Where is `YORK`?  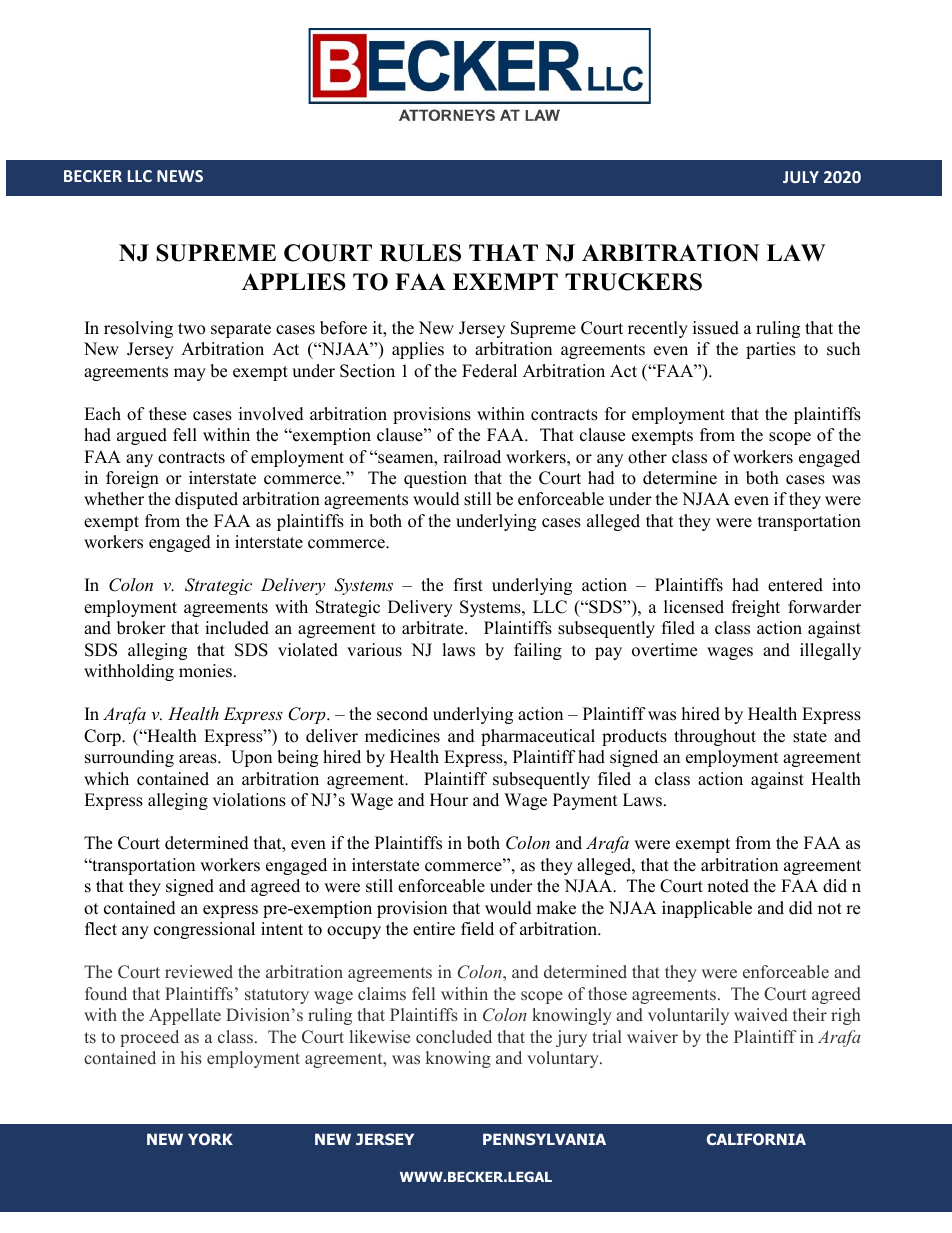
YORK is located at coordinates (210, 1139).
